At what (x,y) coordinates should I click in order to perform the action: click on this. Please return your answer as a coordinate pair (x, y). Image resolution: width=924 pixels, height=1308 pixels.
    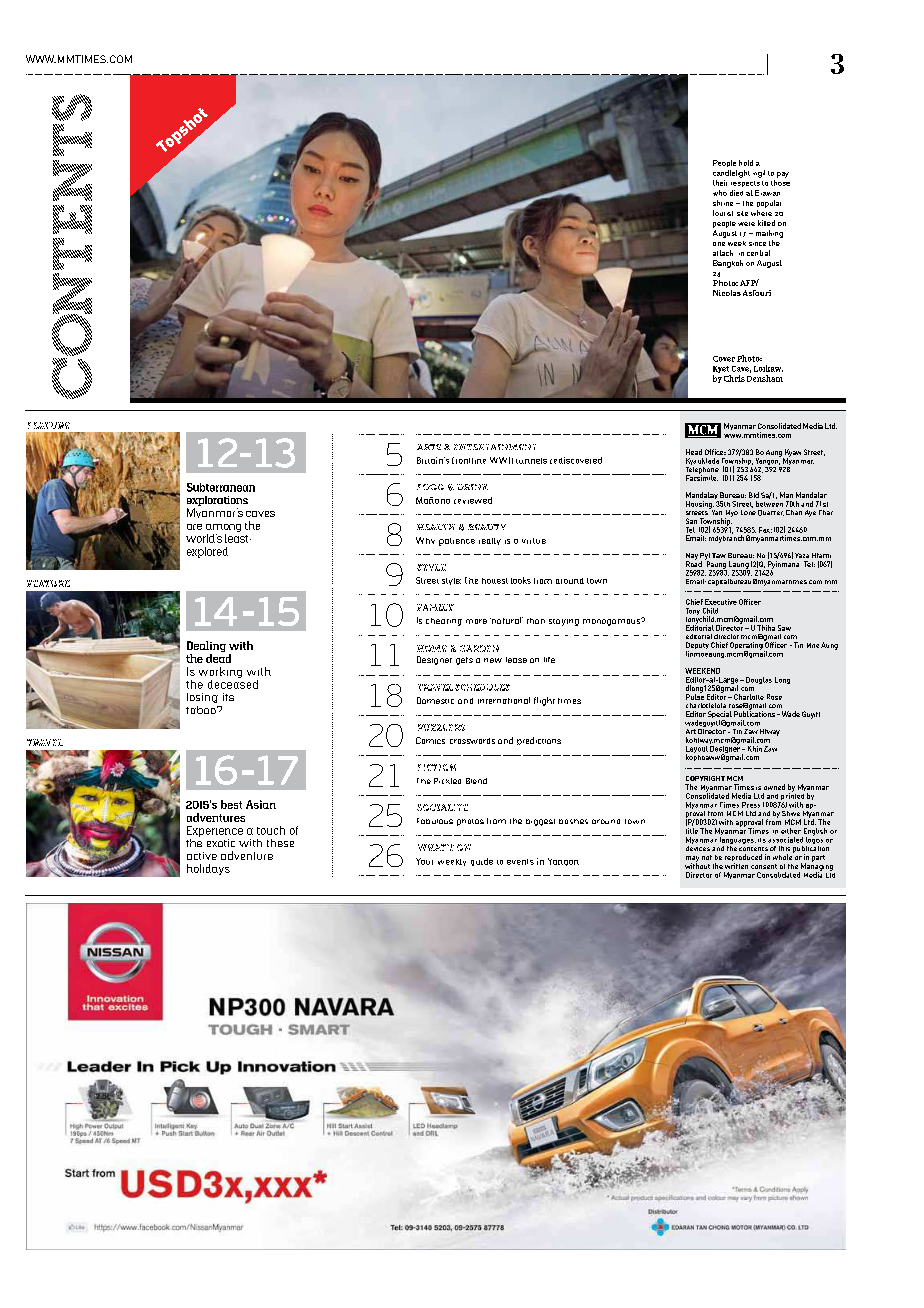
    Looking at the image, I should click on (784, 848).
